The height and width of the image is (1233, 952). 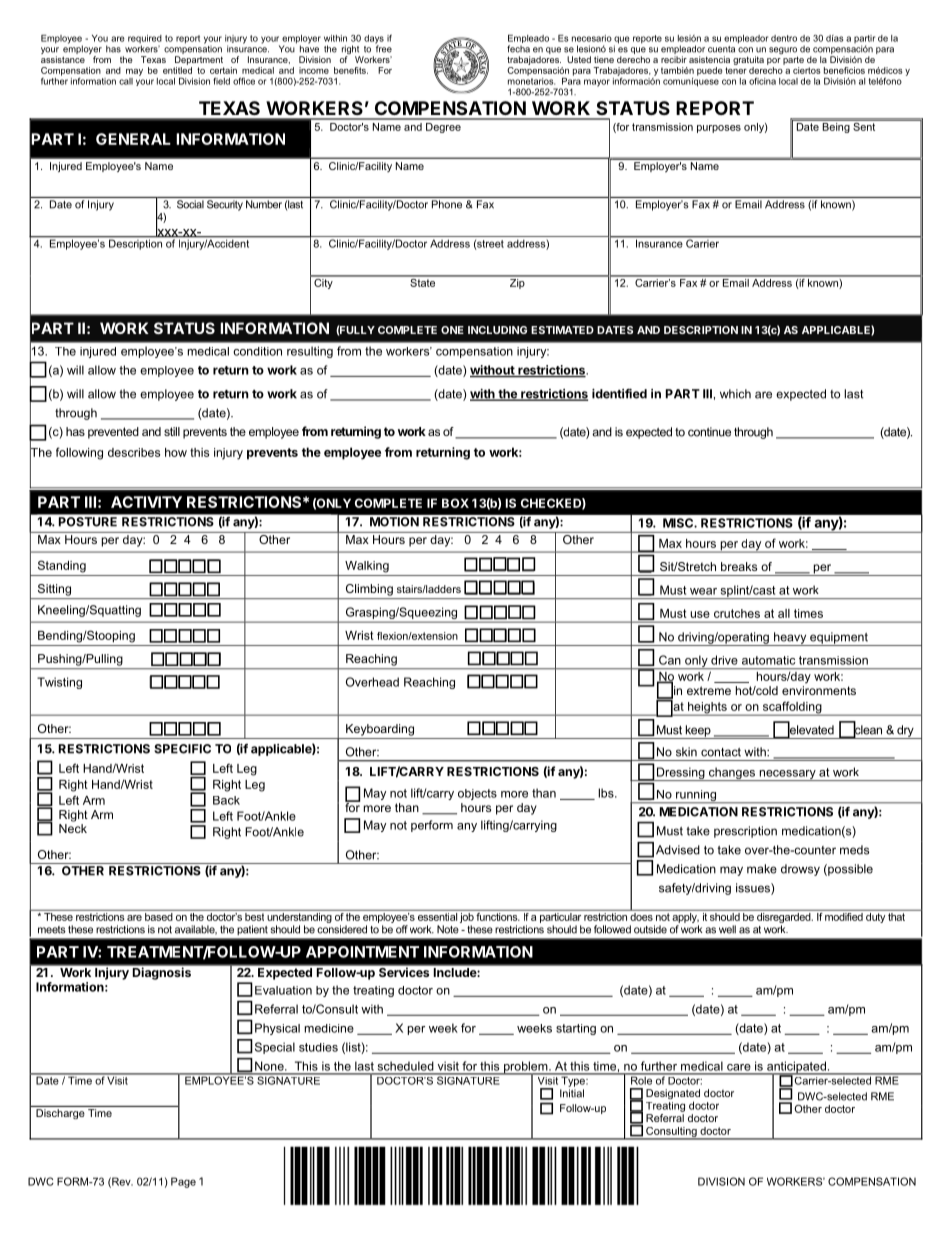 What do you see at coordinates (572, 1093) in the image?
I see `Initial` at bounding box center [572, 1093].
